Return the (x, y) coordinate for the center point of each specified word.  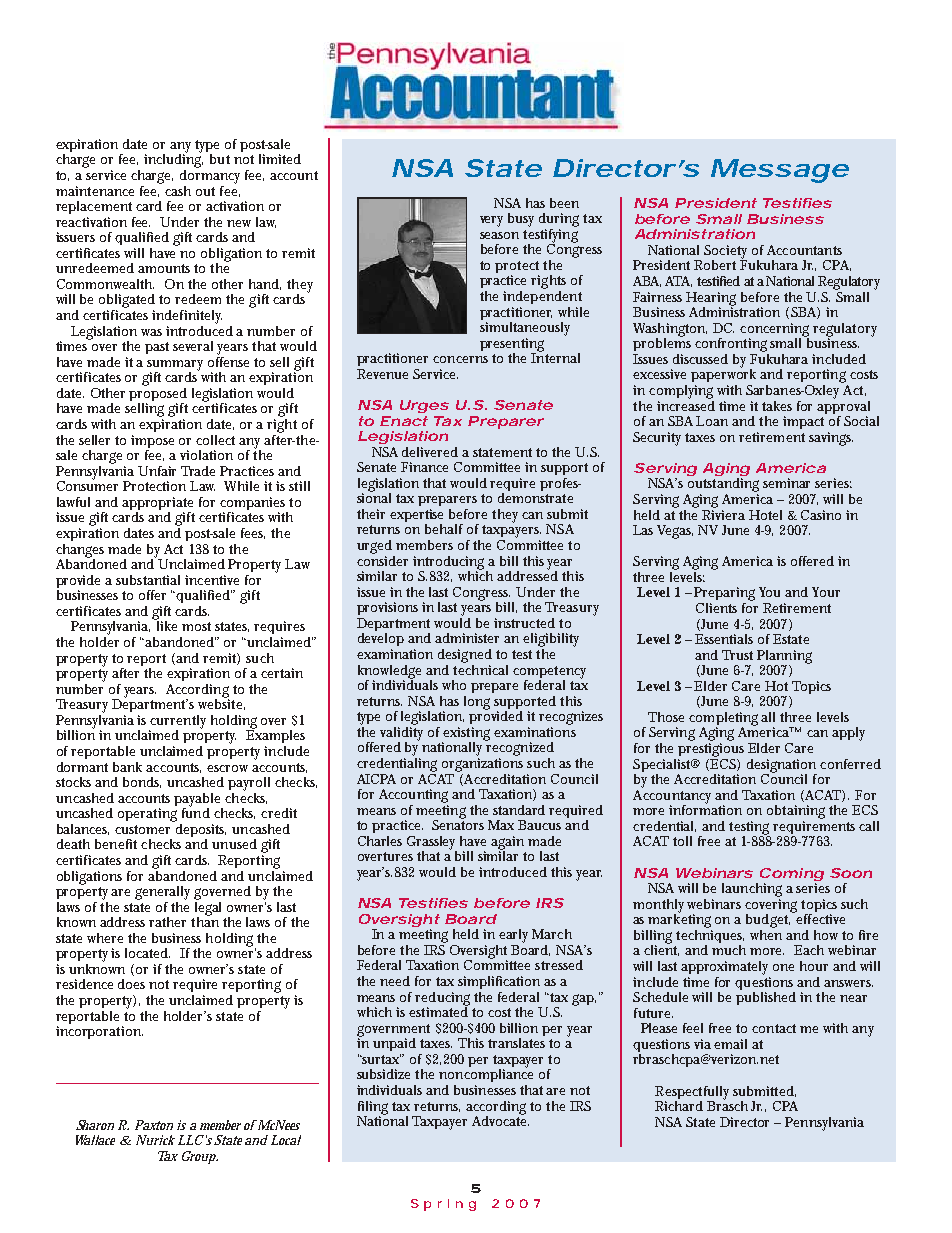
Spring (443, 1205)
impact (803, 422)
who (454, 685)
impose (152, 443)
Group (200, 1157)
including (173, 160)
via (702, 1044)
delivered (430, 452)
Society (725, 253)
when (766, 933)
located (147, 953)
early (516, 936)
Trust (737, 655)
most (196, 626)
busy (521, 220)
